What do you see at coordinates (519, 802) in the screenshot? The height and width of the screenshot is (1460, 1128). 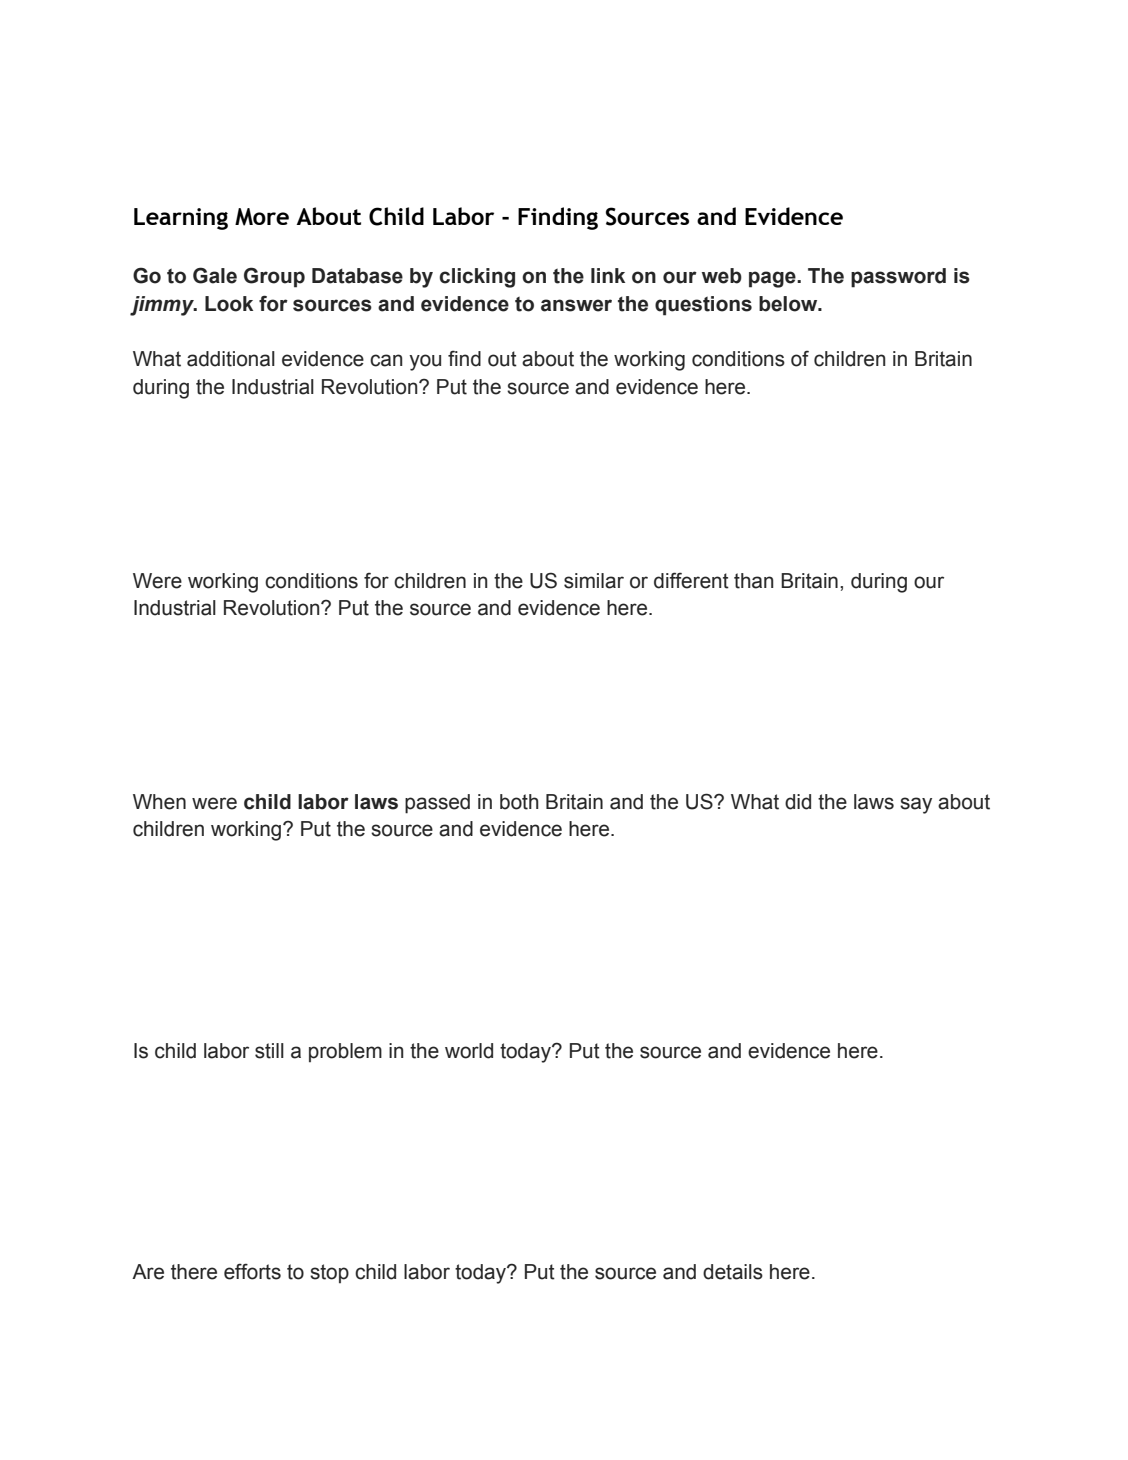 I see `both` at bounding box center [519, 802].
